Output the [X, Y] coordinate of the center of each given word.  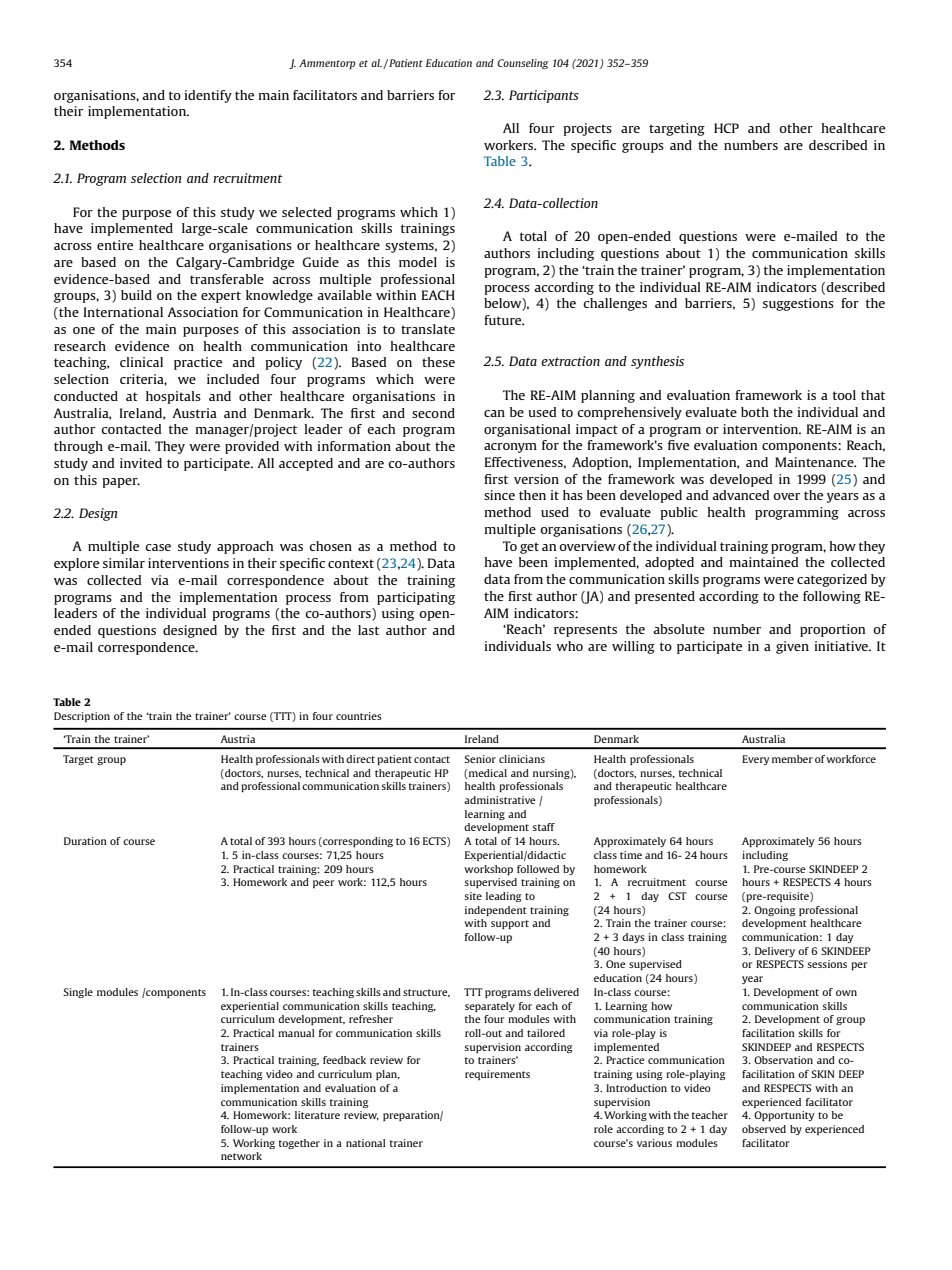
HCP [726, 128]
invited [141, 463]
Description [82, 717]
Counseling [523, 64]
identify [208, 96]
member [792, 759]
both [755, 412]
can [494, 413]
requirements [497, 1075]
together [299, 1144]
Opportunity [784, 1116]
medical [488, 773]
